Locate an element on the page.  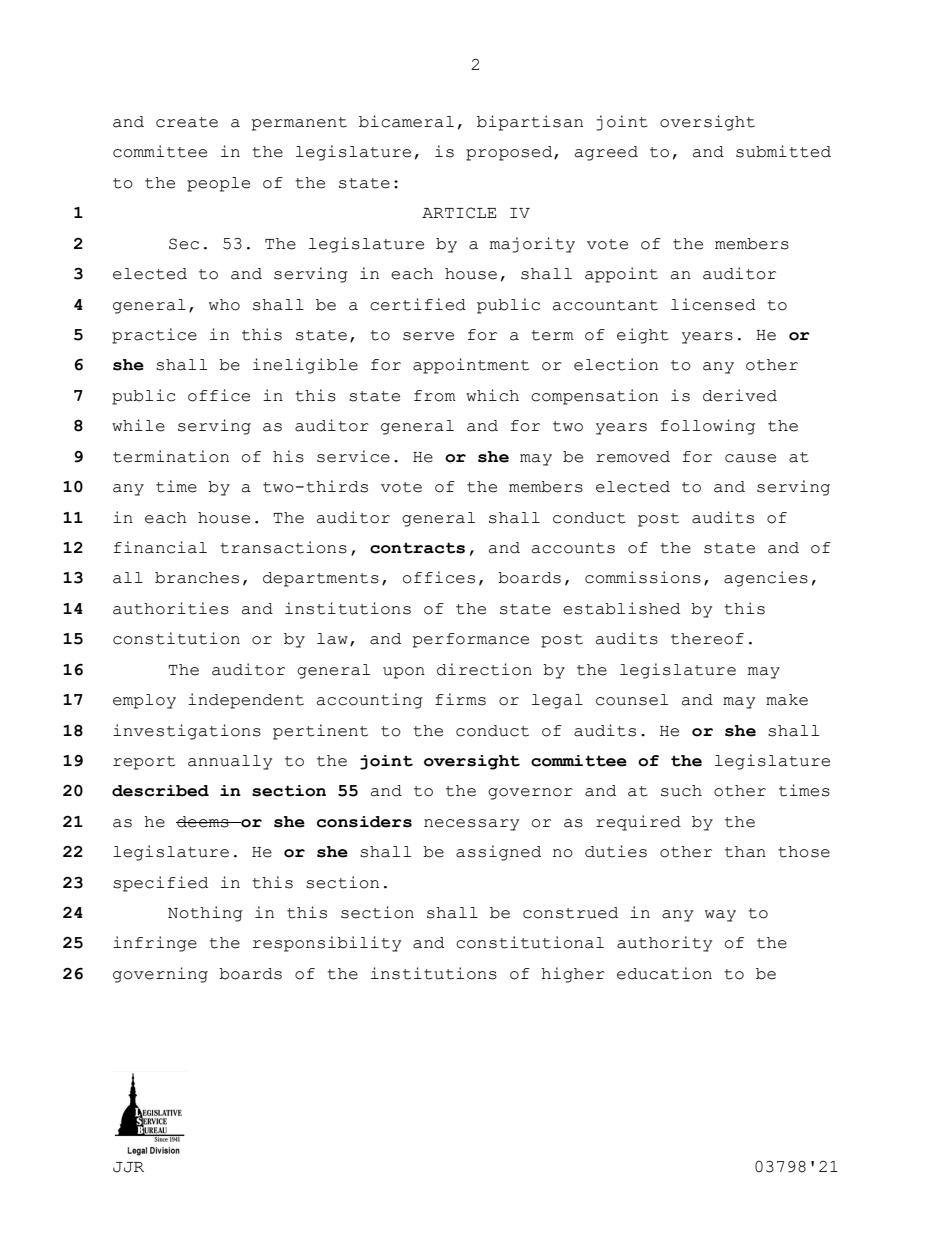
JJR is located at coordinates (128, 1167).
